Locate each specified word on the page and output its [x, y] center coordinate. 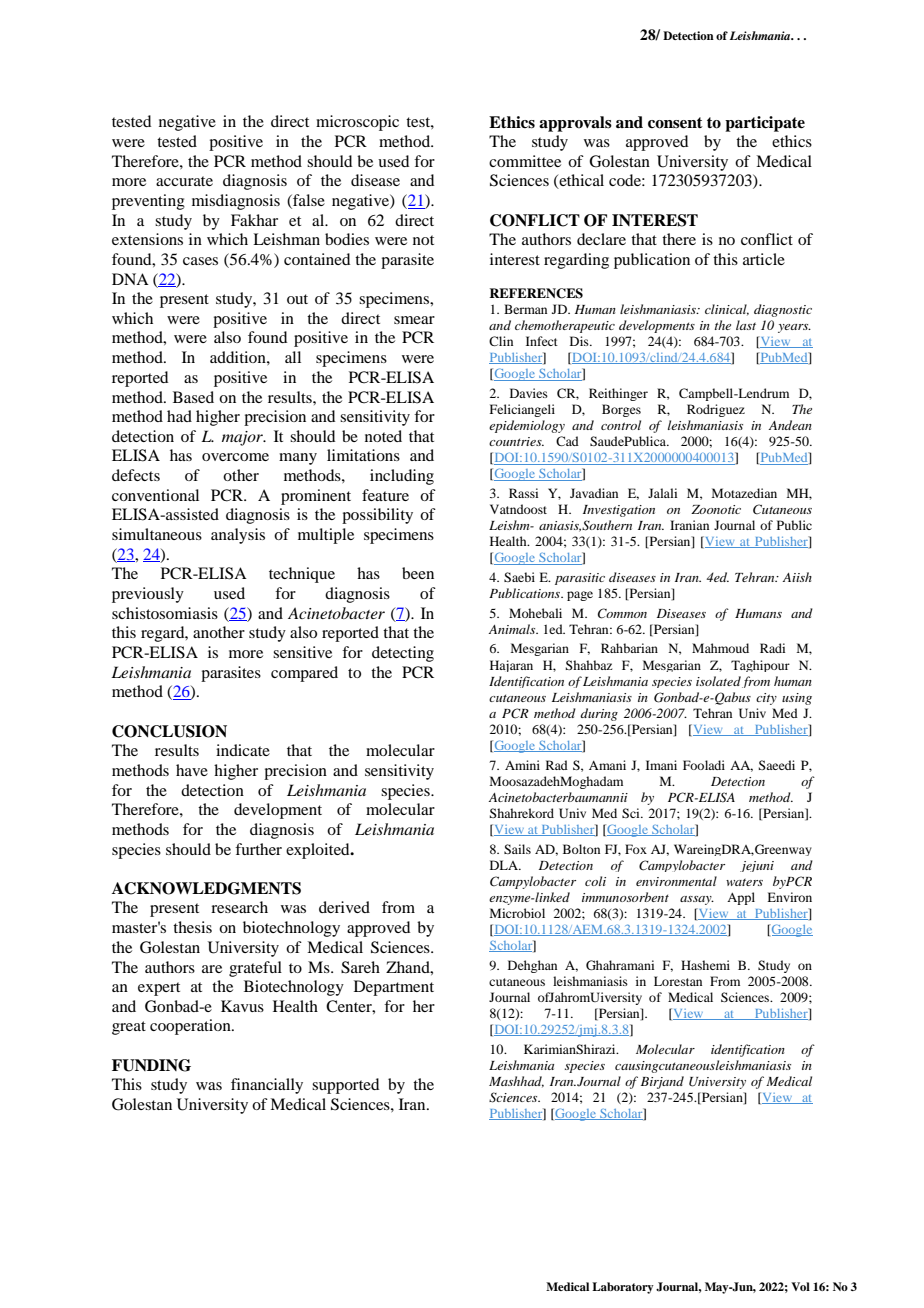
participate [765, 124]
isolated [718, 681]
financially [267, 1086]
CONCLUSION [169, 731]
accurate [184, 181]
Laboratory [623, 1288]
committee [525, 161]
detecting [403, 654]
